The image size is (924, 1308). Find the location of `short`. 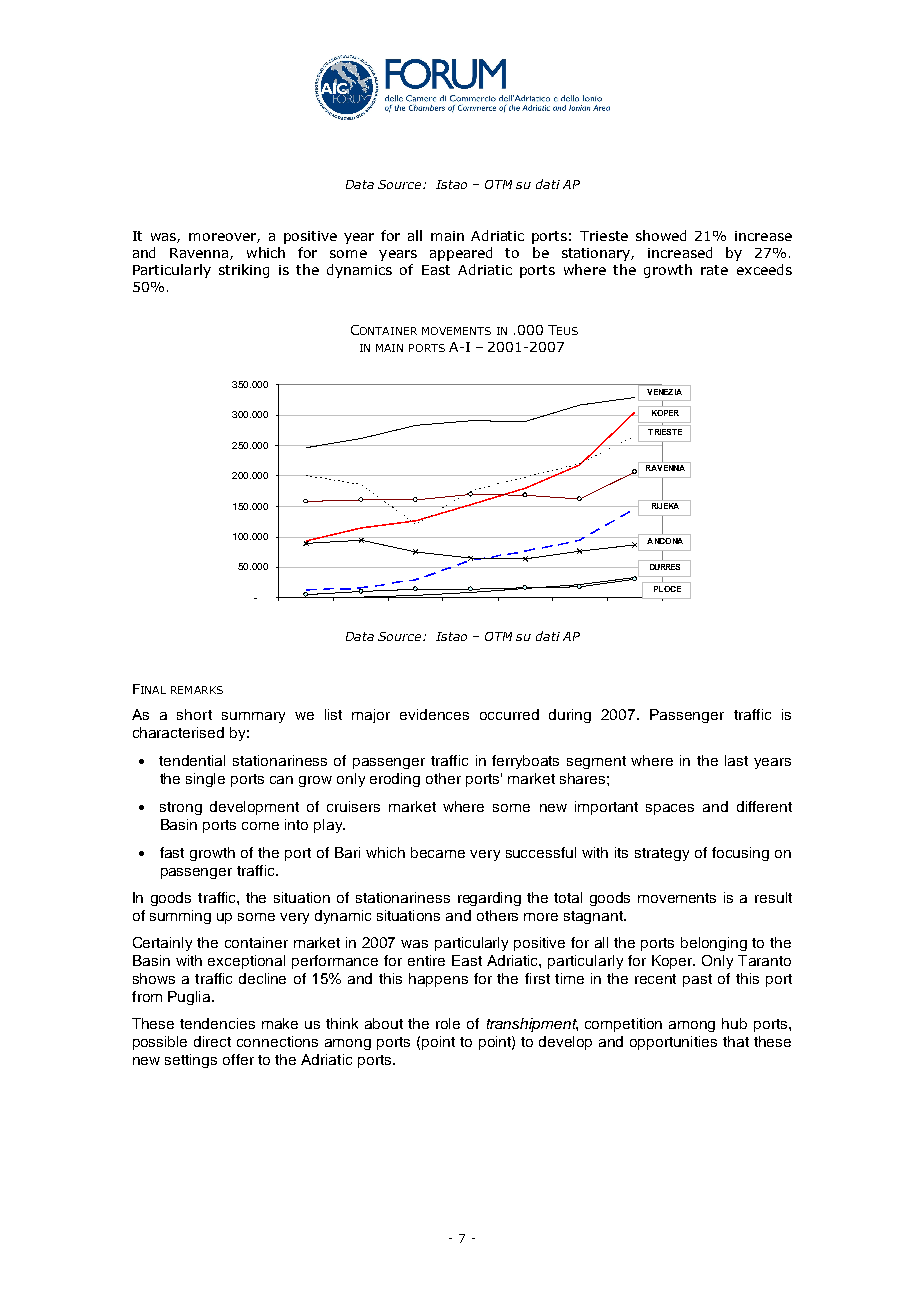

short is located at coordinates (194, 714).
